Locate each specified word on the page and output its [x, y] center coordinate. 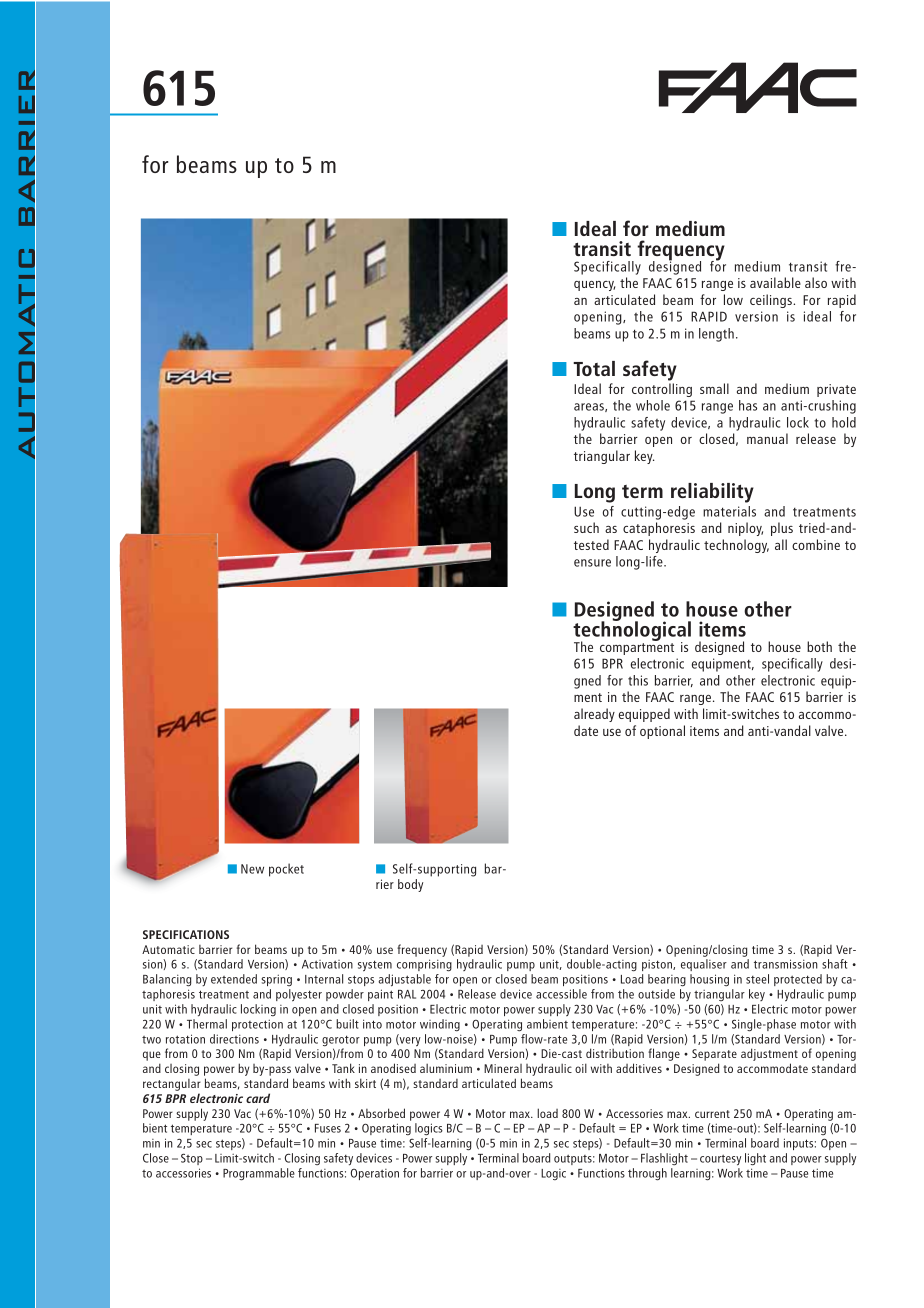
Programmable [259, 1174]
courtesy [720, 1160]
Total [594, 368]
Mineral [503, 1068]
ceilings [772, 301]
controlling [662, 390]
